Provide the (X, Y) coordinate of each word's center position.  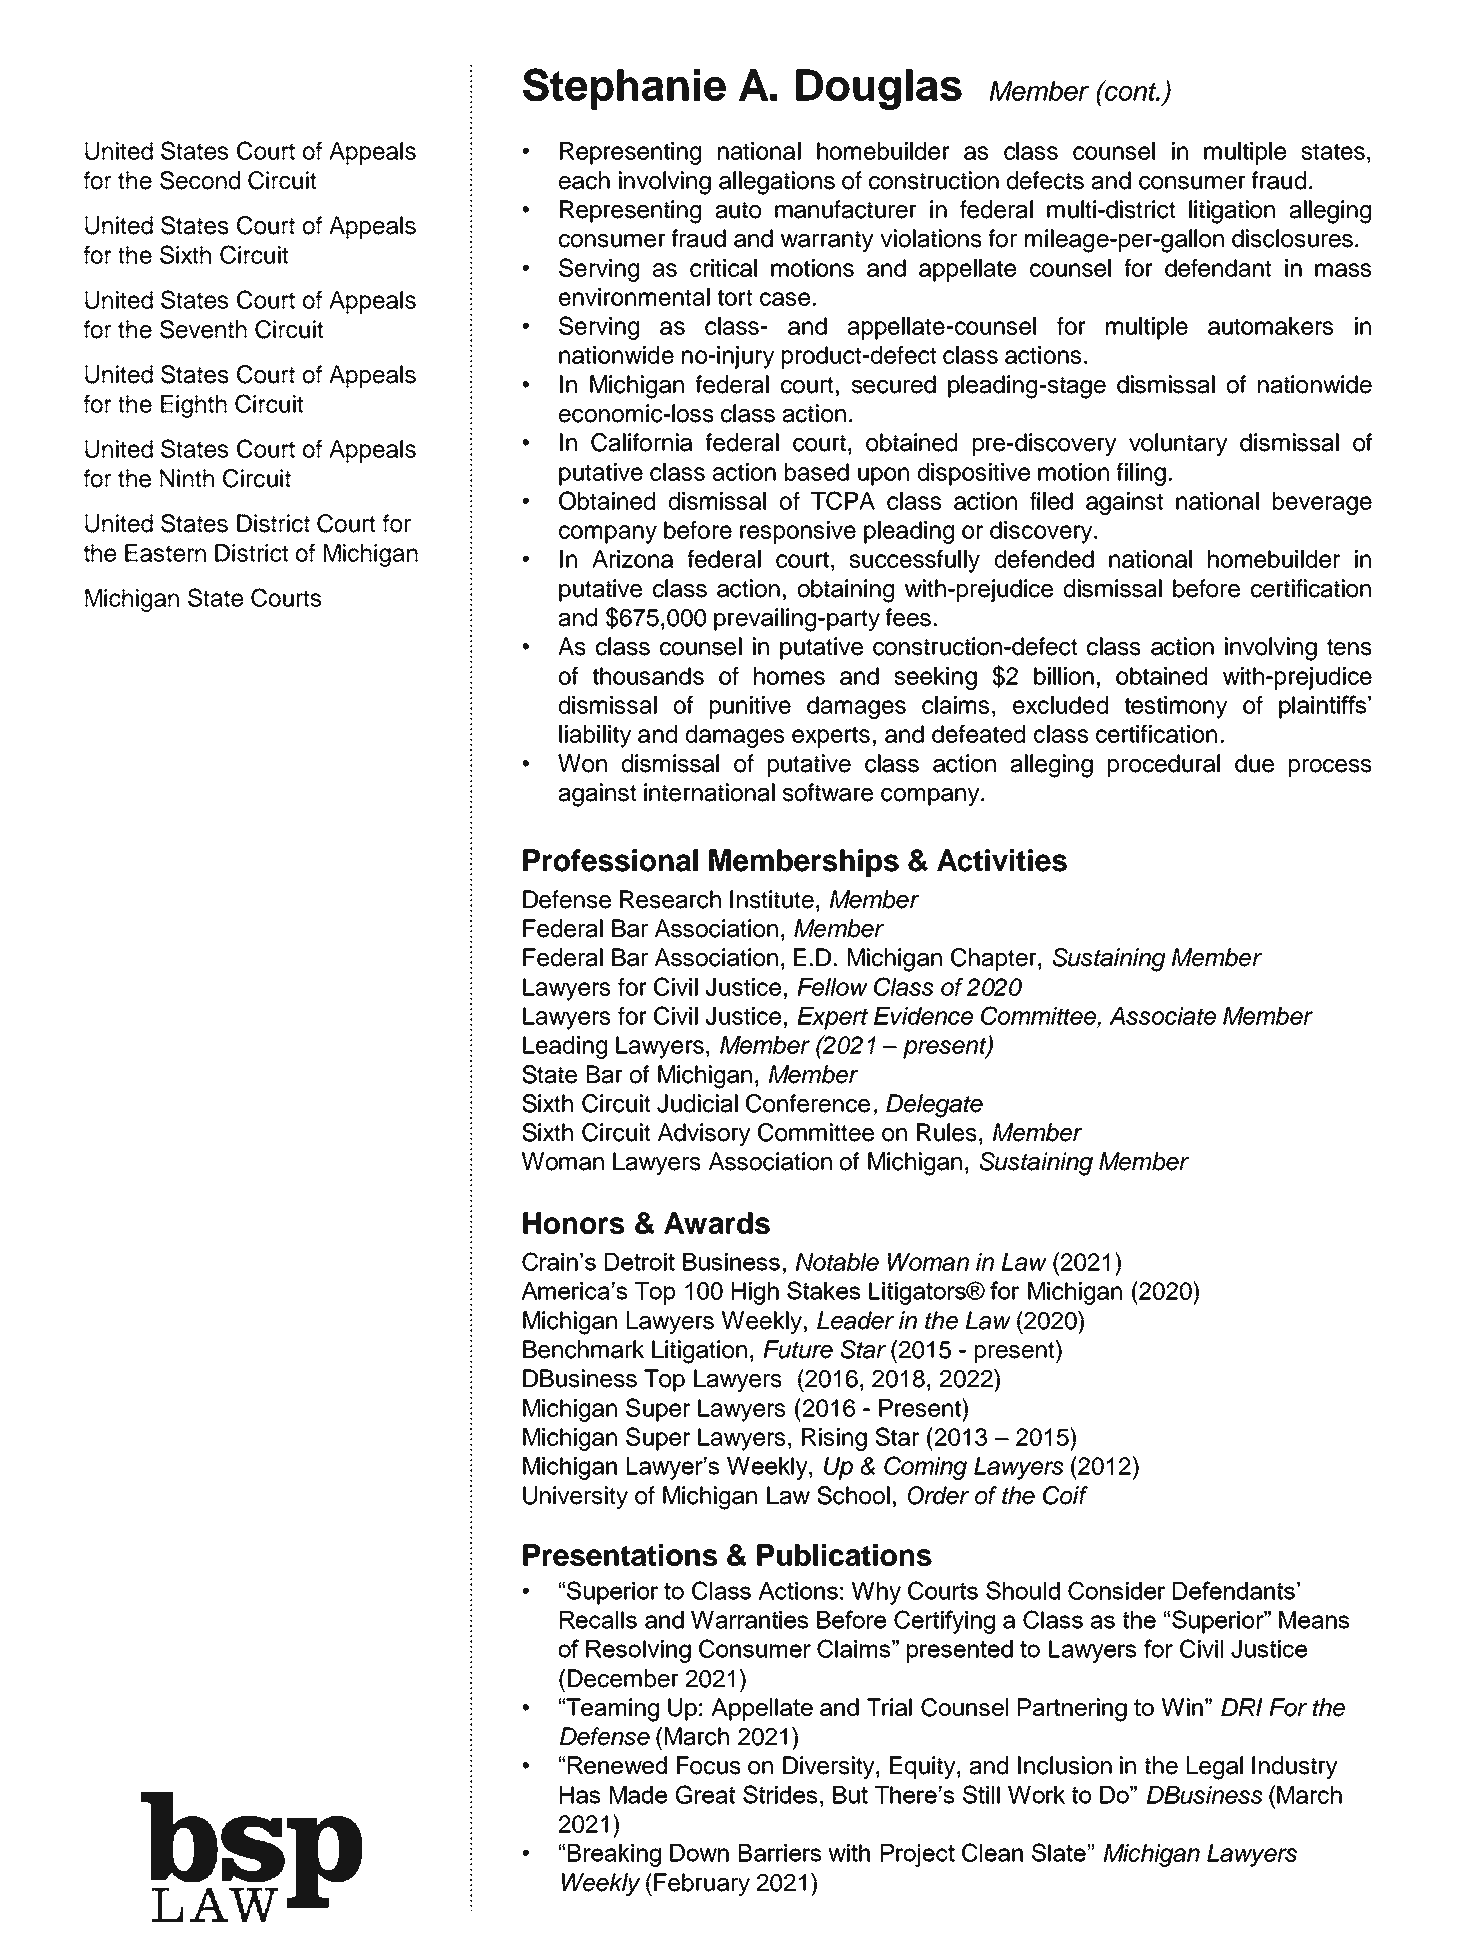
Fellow (832, 987)
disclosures (1292, 238)
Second (200, 180)
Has (580, 1795)
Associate (1162, 1016)
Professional (610, 860)
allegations (777, 183)
